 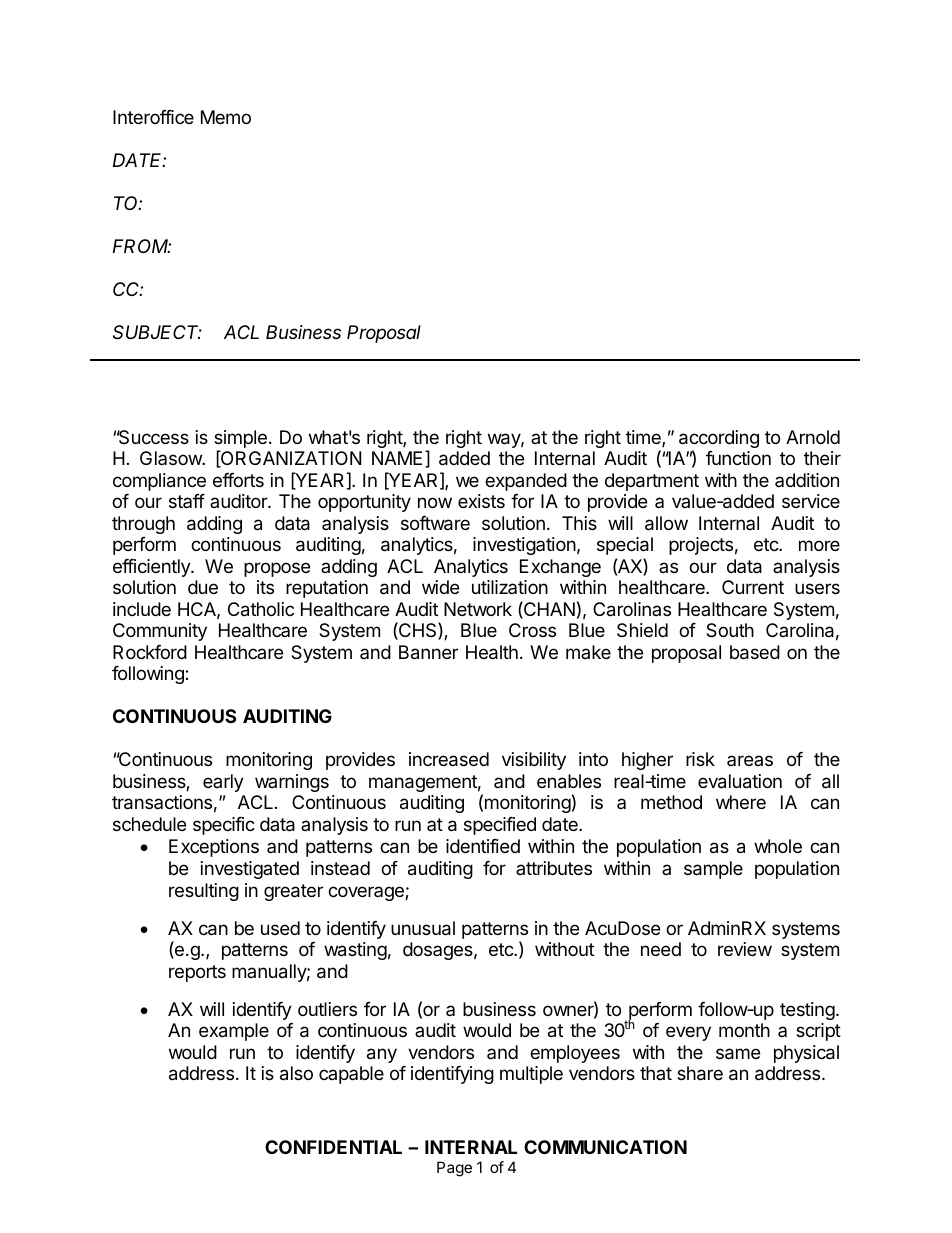 I want to click on where, so click(x=741, y=802).
